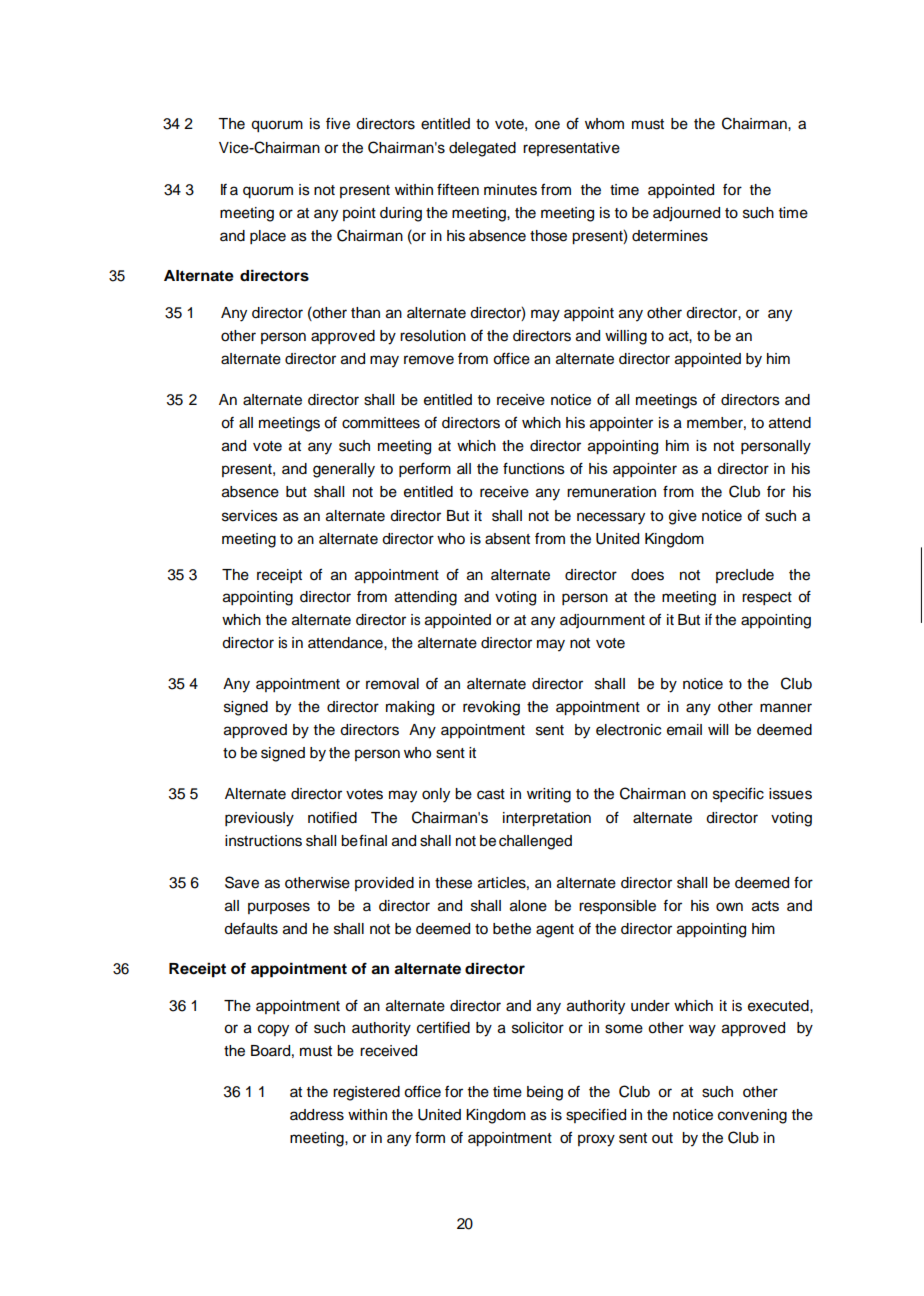  What do you see at coordinates (338, 123) in the document?
I see `five` at bounding box center [338, 123].
